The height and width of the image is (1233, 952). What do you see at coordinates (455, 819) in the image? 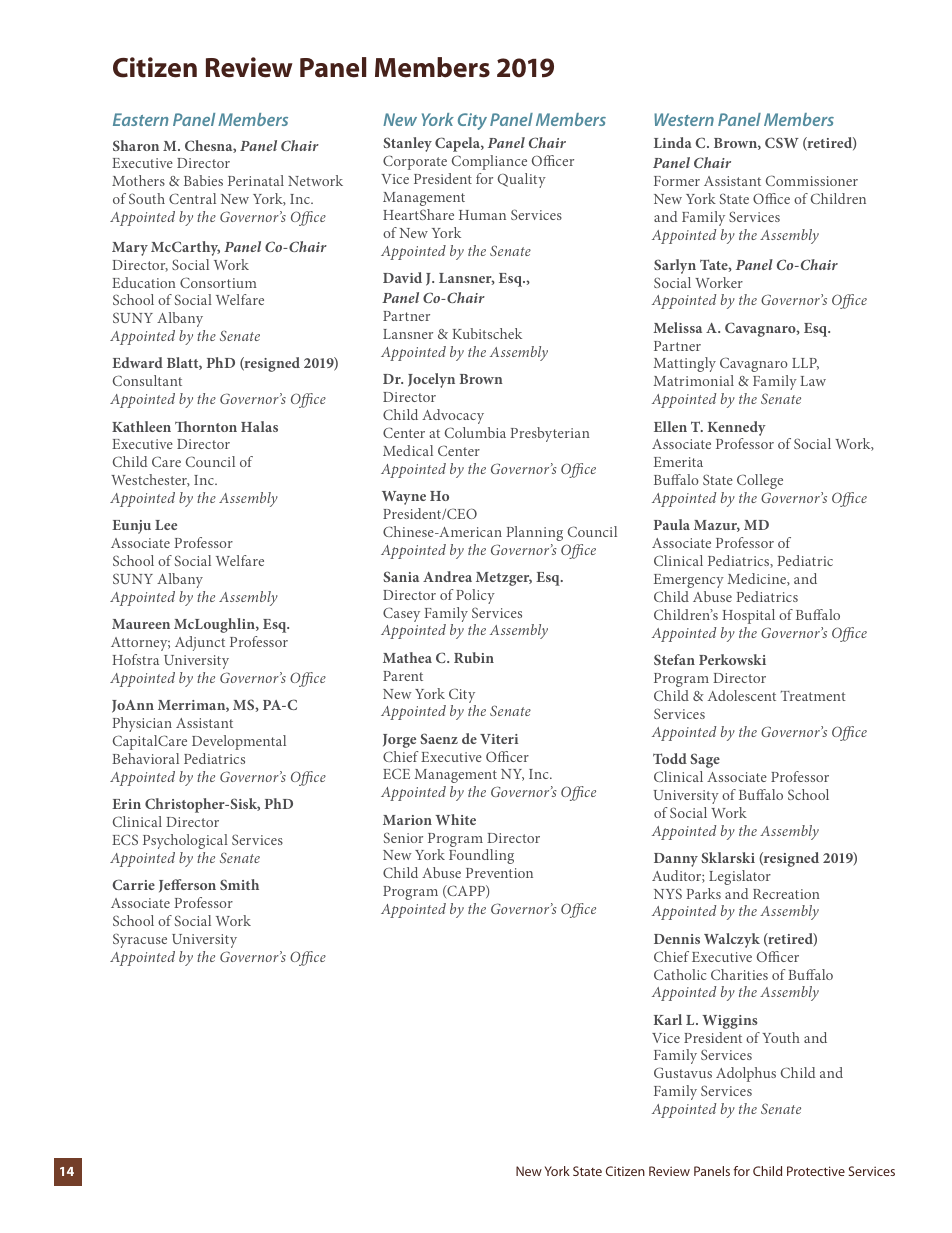
I see `White` at bounding box center [455, 819].
